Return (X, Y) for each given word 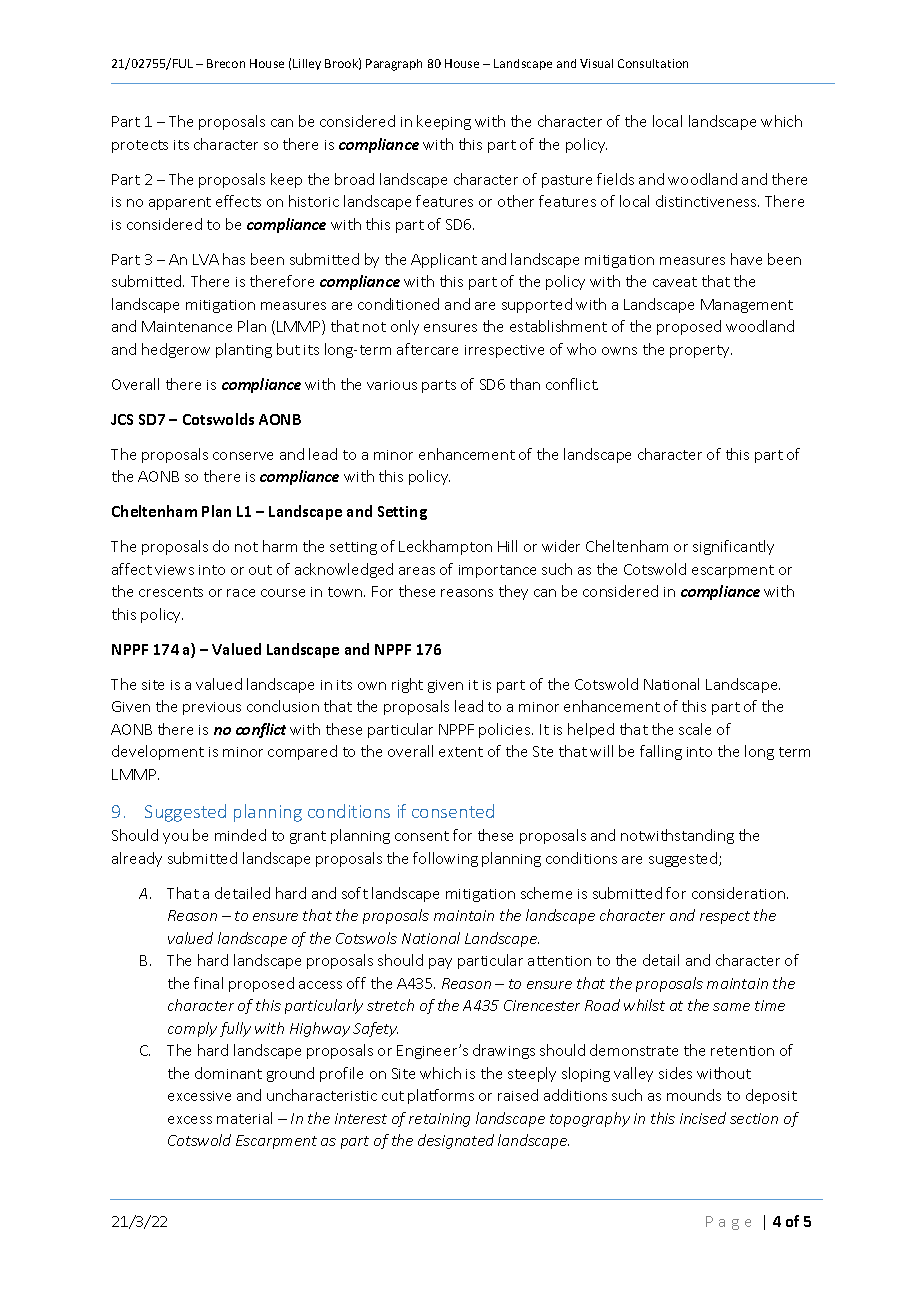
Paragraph (394, 65)
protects (140, 146)
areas (417, 571)
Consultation (653, 63)
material (244, 1118)
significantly (733, 547)
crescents (171, 592)
